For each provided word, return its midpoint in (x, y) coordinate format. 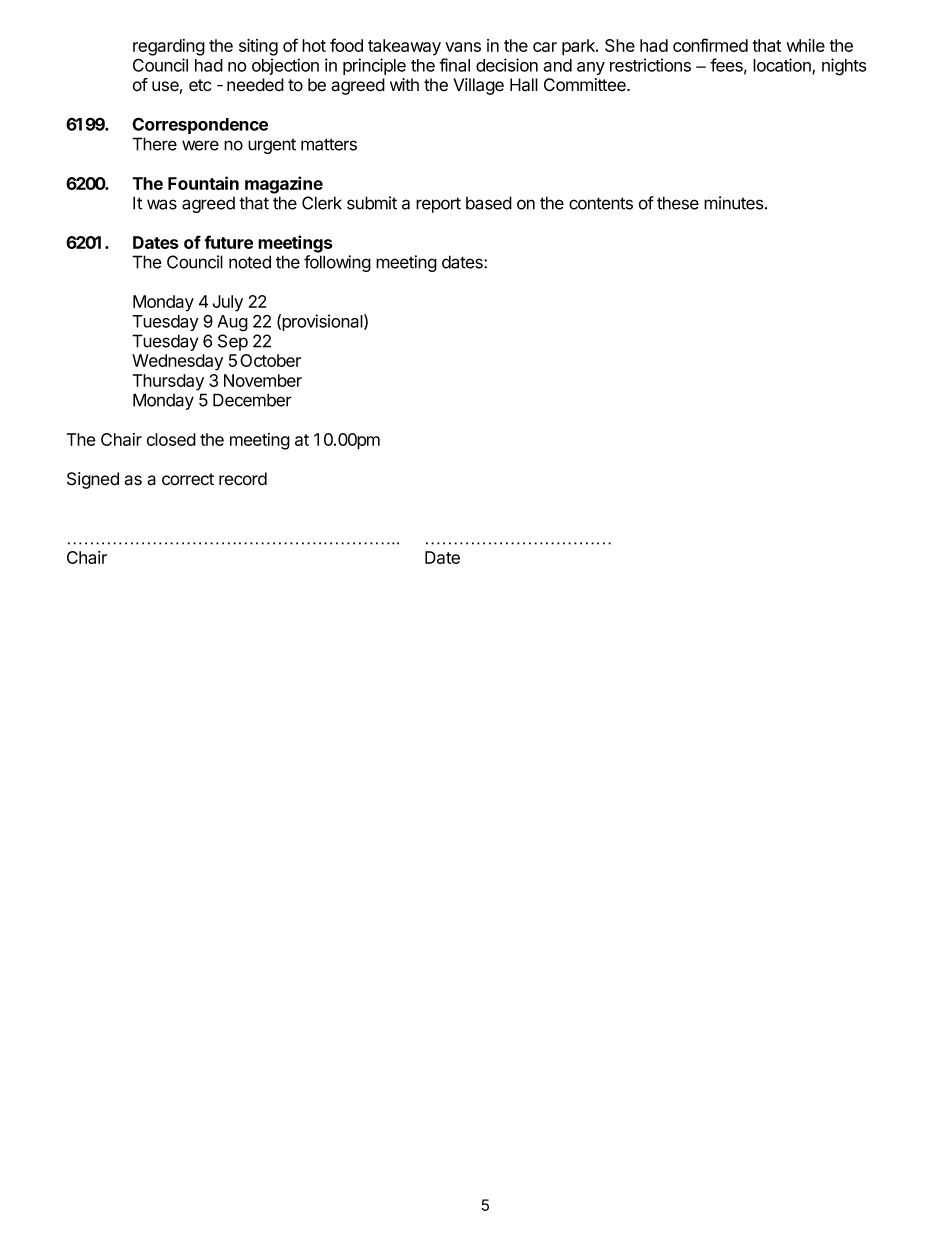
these (678, 203)
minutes (734, 203)
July (228, 303)
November (263, 380)
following (337, 263)
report (438, 205)
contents (601, 203)
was (162, 204)
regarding (169, 47)
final (454, 65)
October (270, 360)
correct (188, 479)
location (783, 66)
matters (329, 144)
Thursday (168, 382)
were (200, 145)
